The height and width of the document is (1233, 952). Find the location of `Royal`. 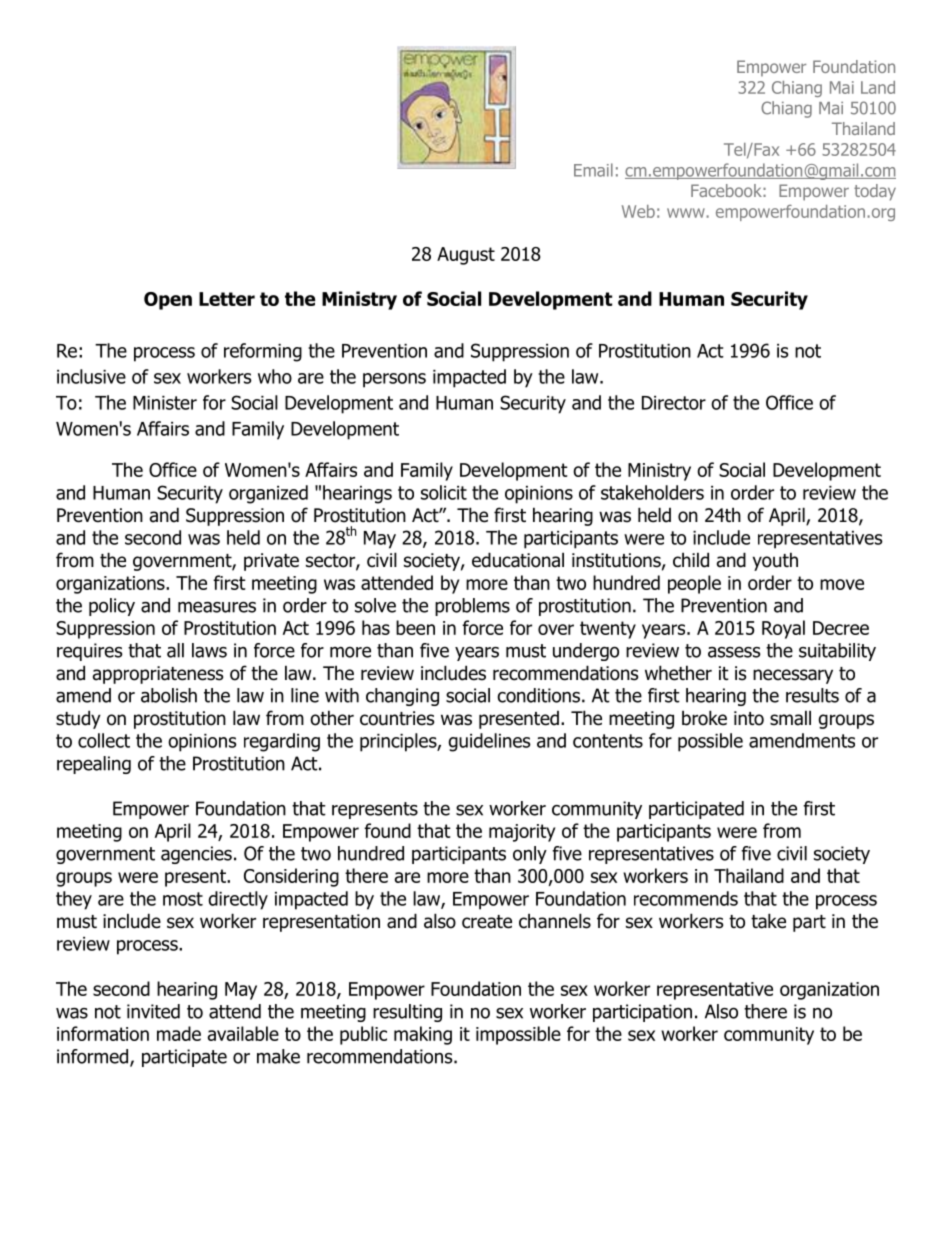

Royal is located at coordinates (783, 629).
